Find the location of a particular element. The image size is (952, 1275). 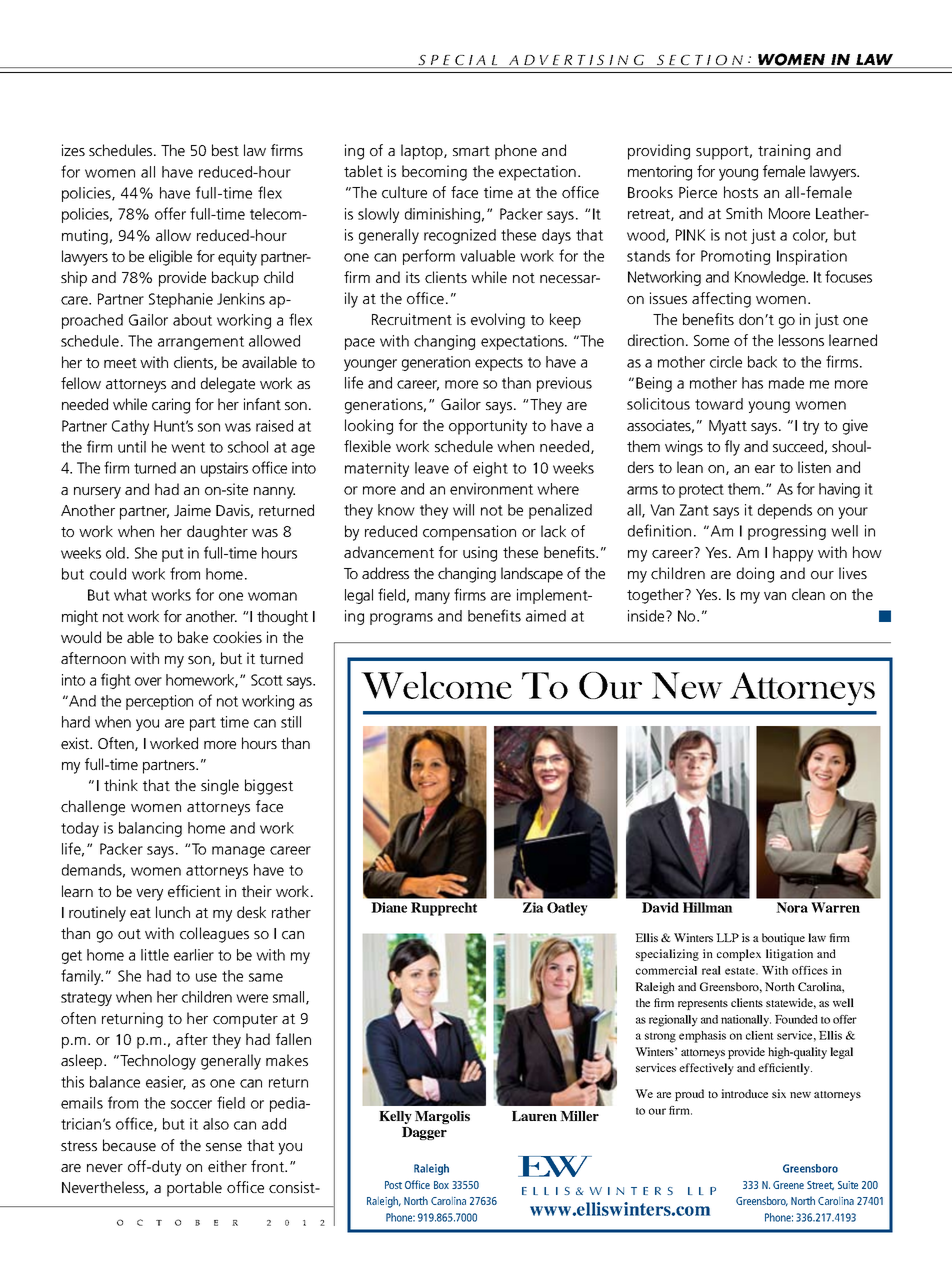

becoming is located at coordinates (434, 173).
